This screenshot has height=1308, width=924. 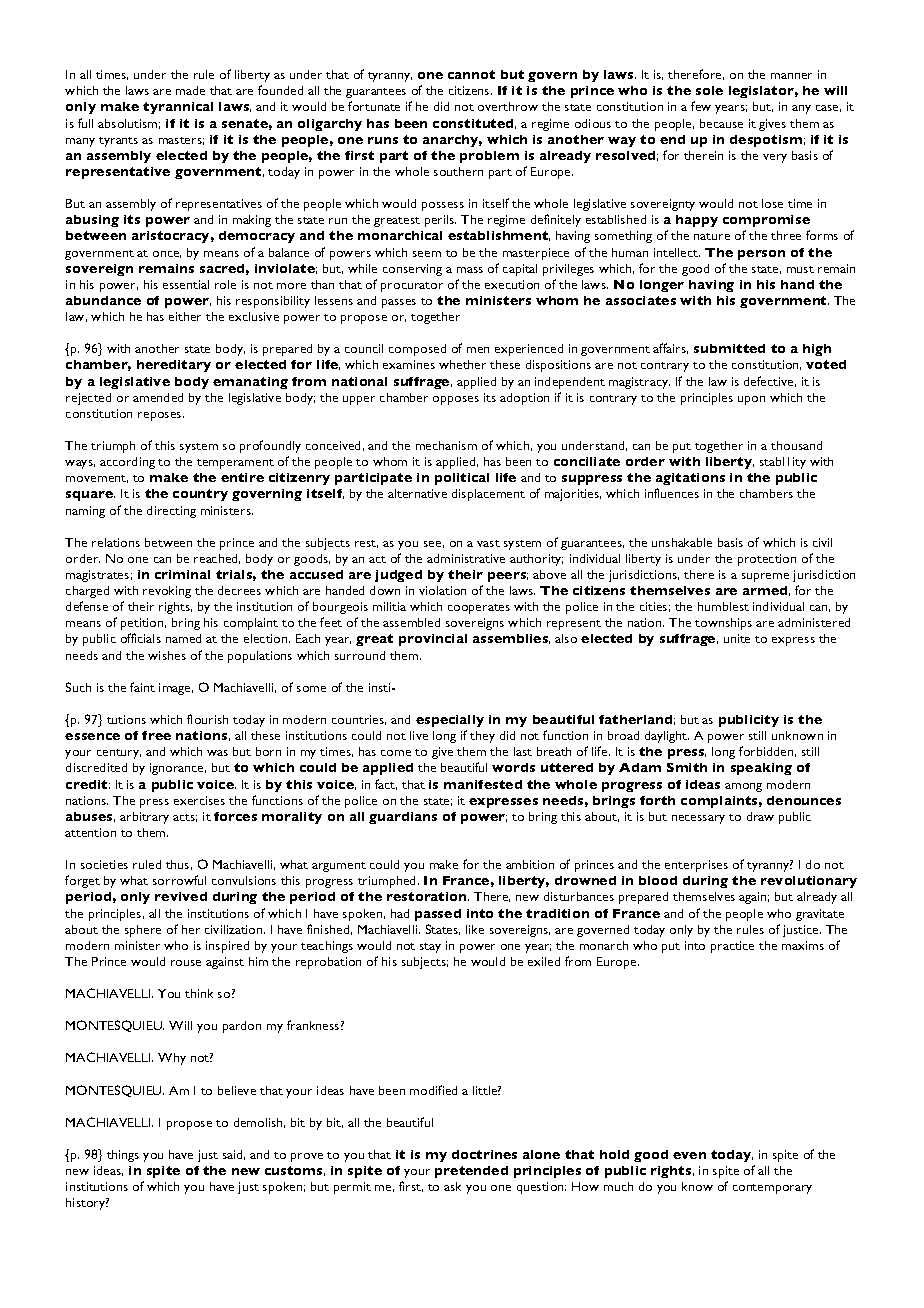 What do you see at coordinates (178, 108) in the screenshot?
I see `tyrannical` at bounding box center [178, 108].
